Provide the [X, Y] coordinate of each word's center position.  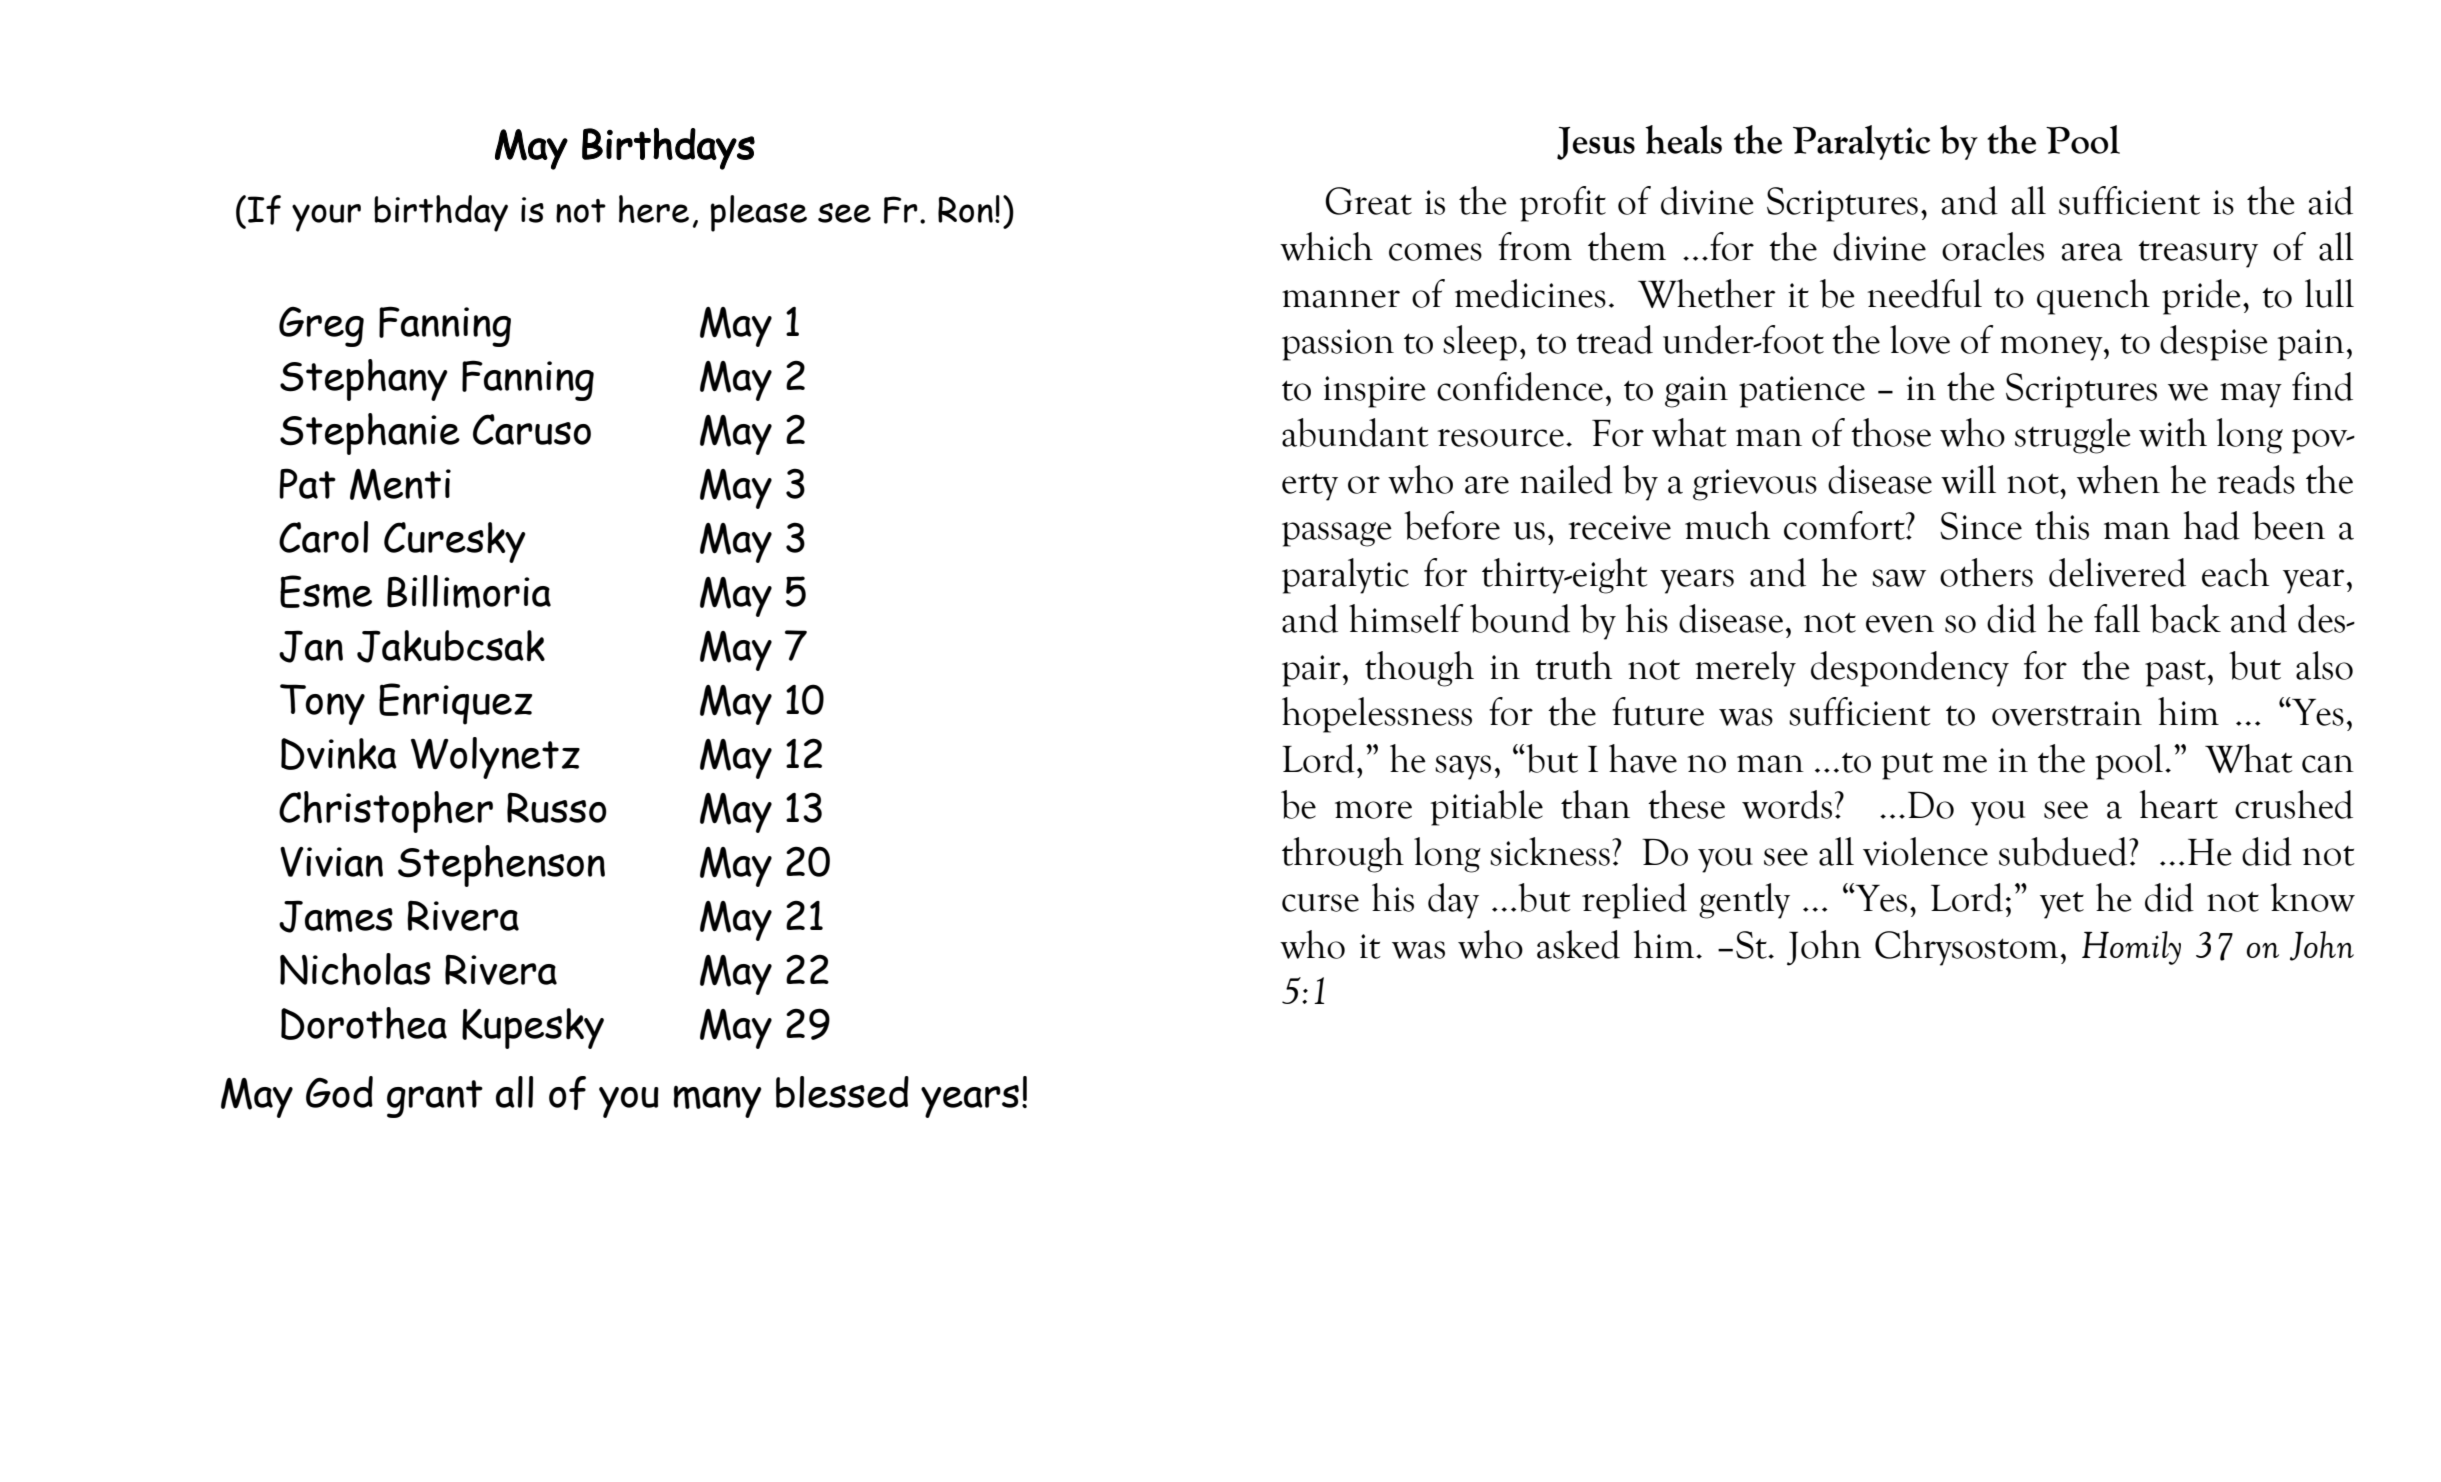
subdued [2064, 851]
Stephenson [501, 866]
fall [2117, 618]
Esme [326, 591]
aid [2331, 200]
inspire [1375, 392]
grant [435, 1099]
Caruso [532, 429]
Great [1368, 201]
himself [1406, 618]
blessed [842, 1092]
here [654, 209]
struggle [2073, 436]
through [1343, 855]
